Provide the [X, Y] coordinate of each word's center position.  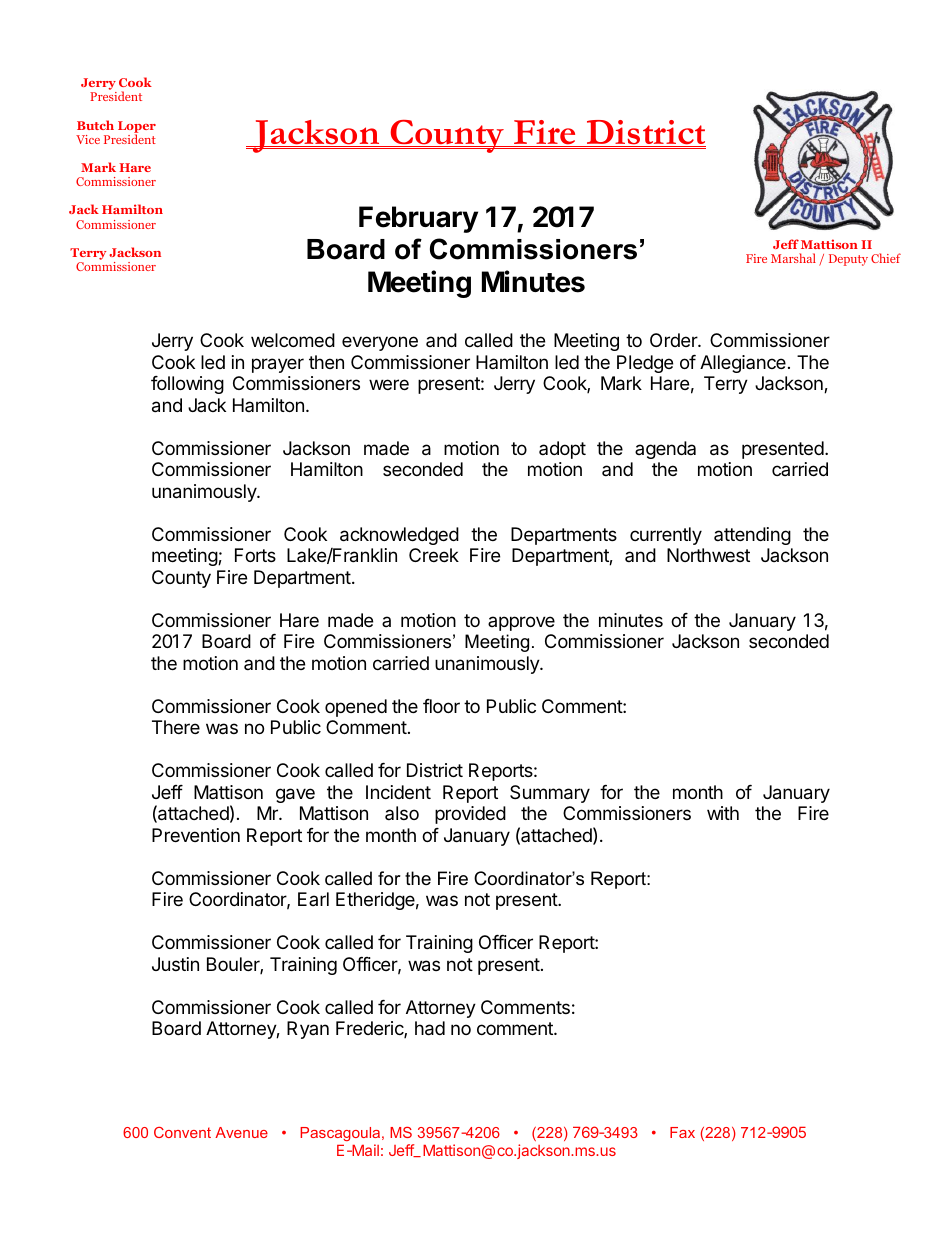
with [723, 813]
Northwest [708, 555]
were [389, 384]
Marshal [793, 258]
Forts [255, 555]
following [187, 385]
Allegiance [743, 364]
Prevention [196, 835]
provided [470, 815]
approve [521, 623]
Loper [137, 128]
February [418, 219]
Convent [182, 1132]
